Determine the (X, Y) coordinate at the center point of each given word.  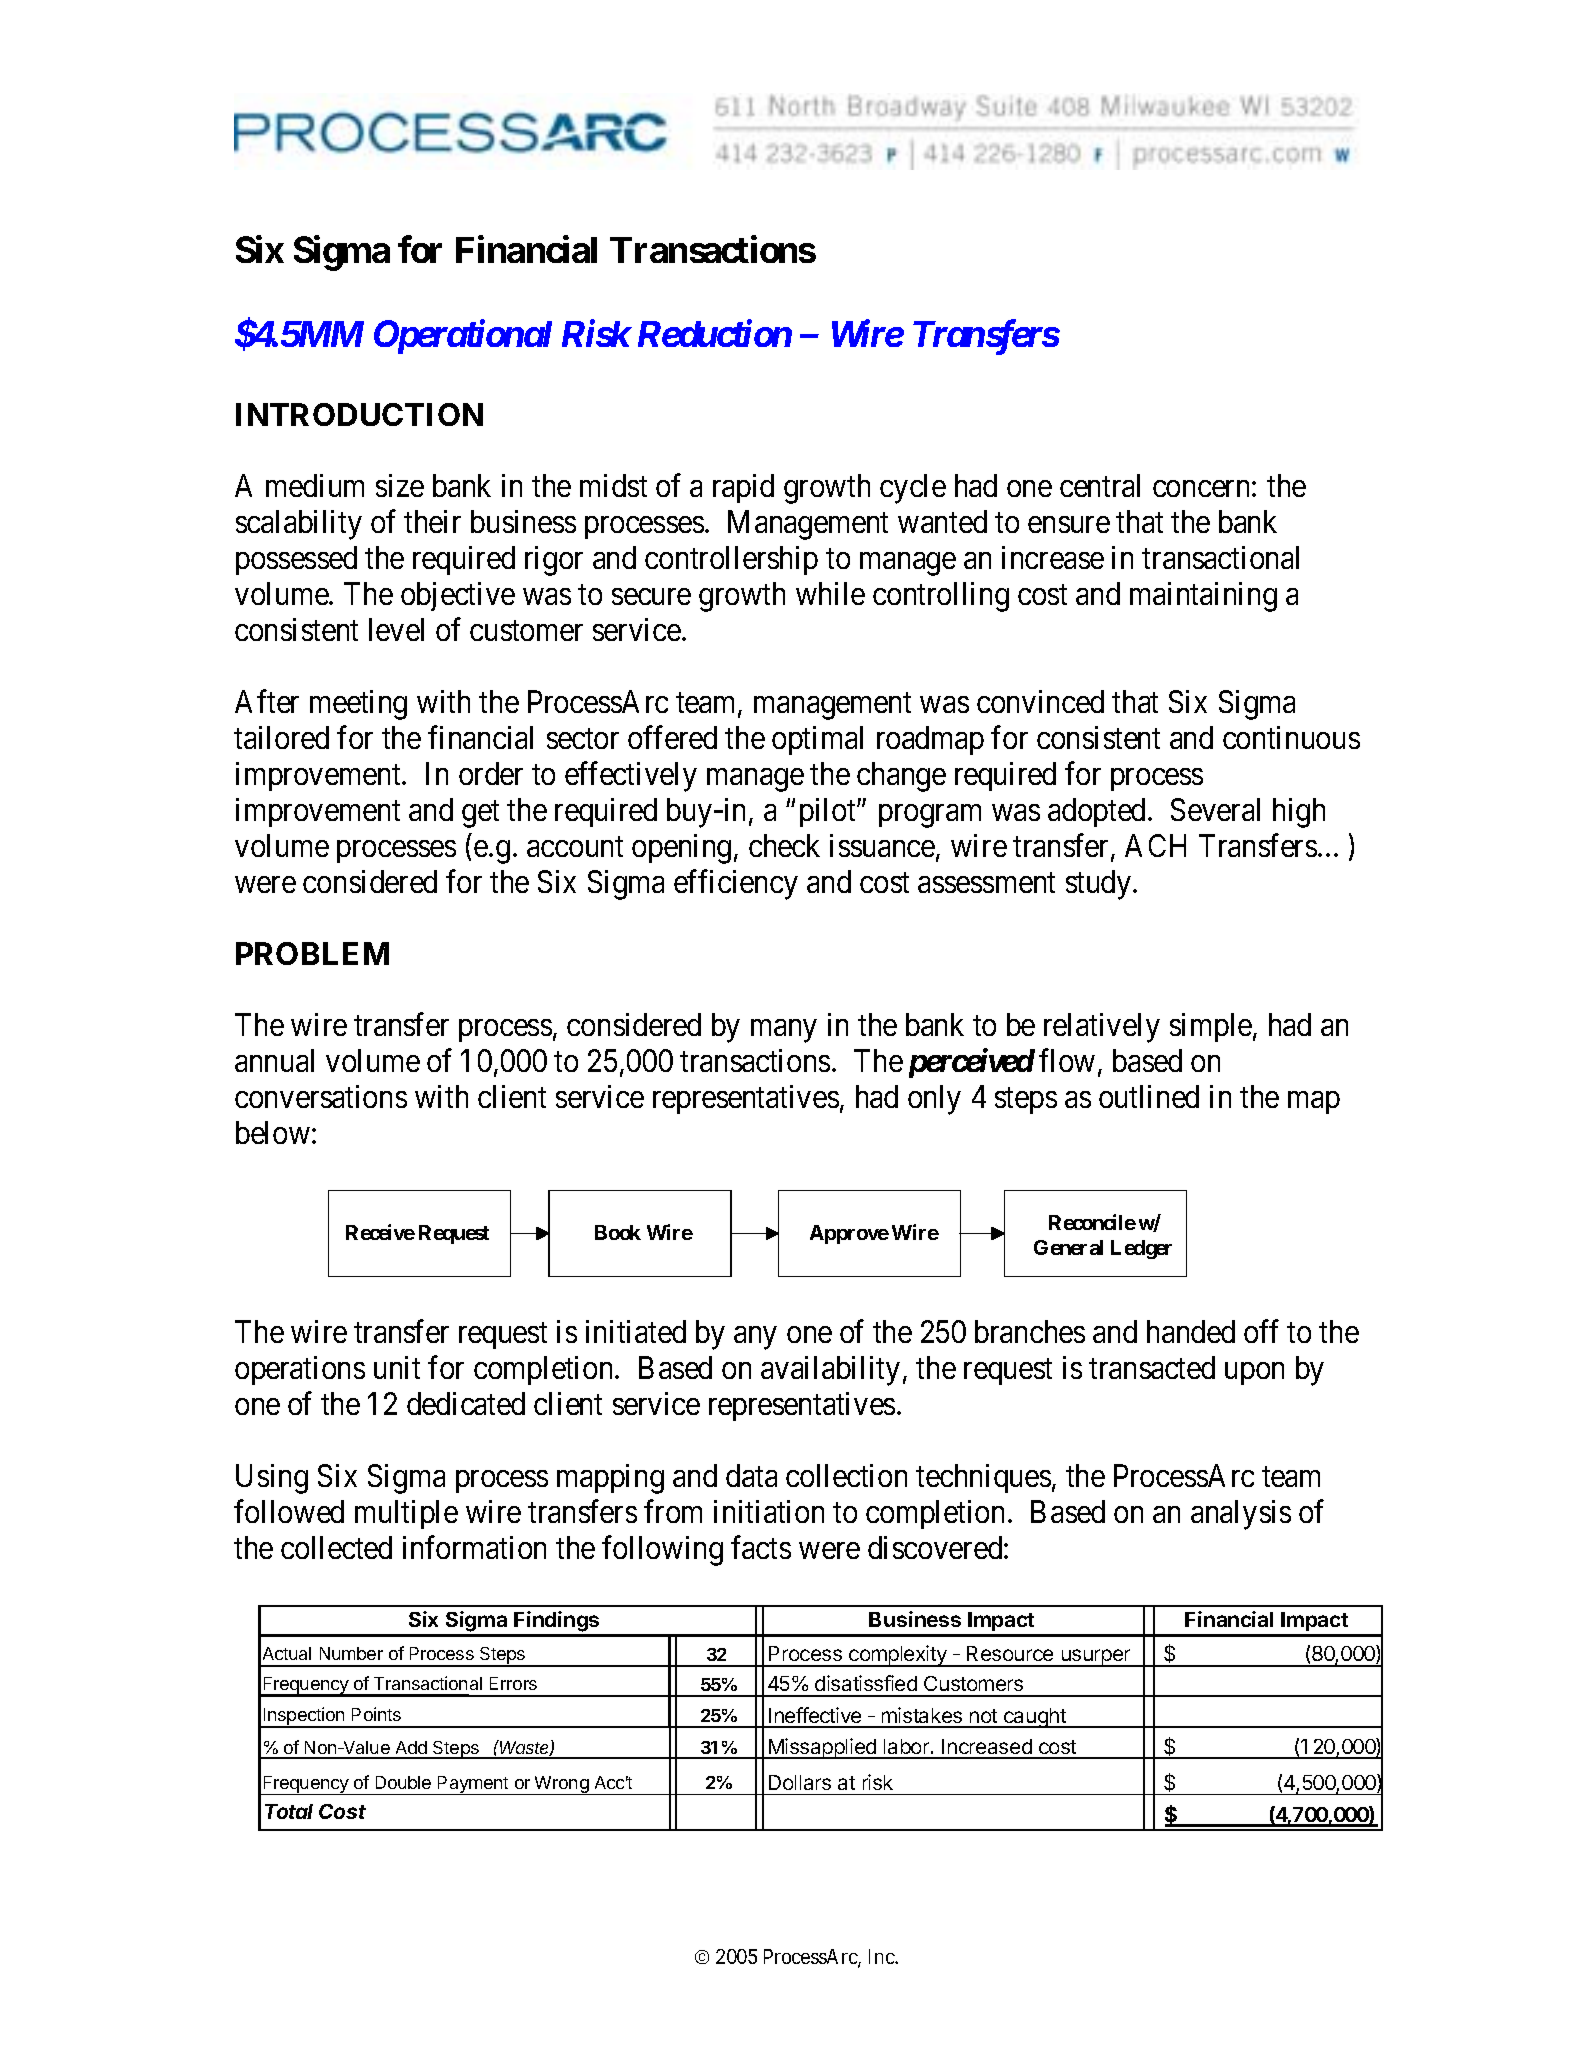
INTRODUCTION (359, 414)
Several (1215, 809)
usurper (1096, 1658)
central (1100, 485)
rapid (743, 488)
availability (830, 1371)
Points (376, 1714)
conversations (321, 1096)
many (783, 1031)
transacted (1152, 1367)
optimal (817, 740)
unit (397, 1367)
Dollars (800, 1782)
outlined (1149, 1096)
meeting (358, 705)
